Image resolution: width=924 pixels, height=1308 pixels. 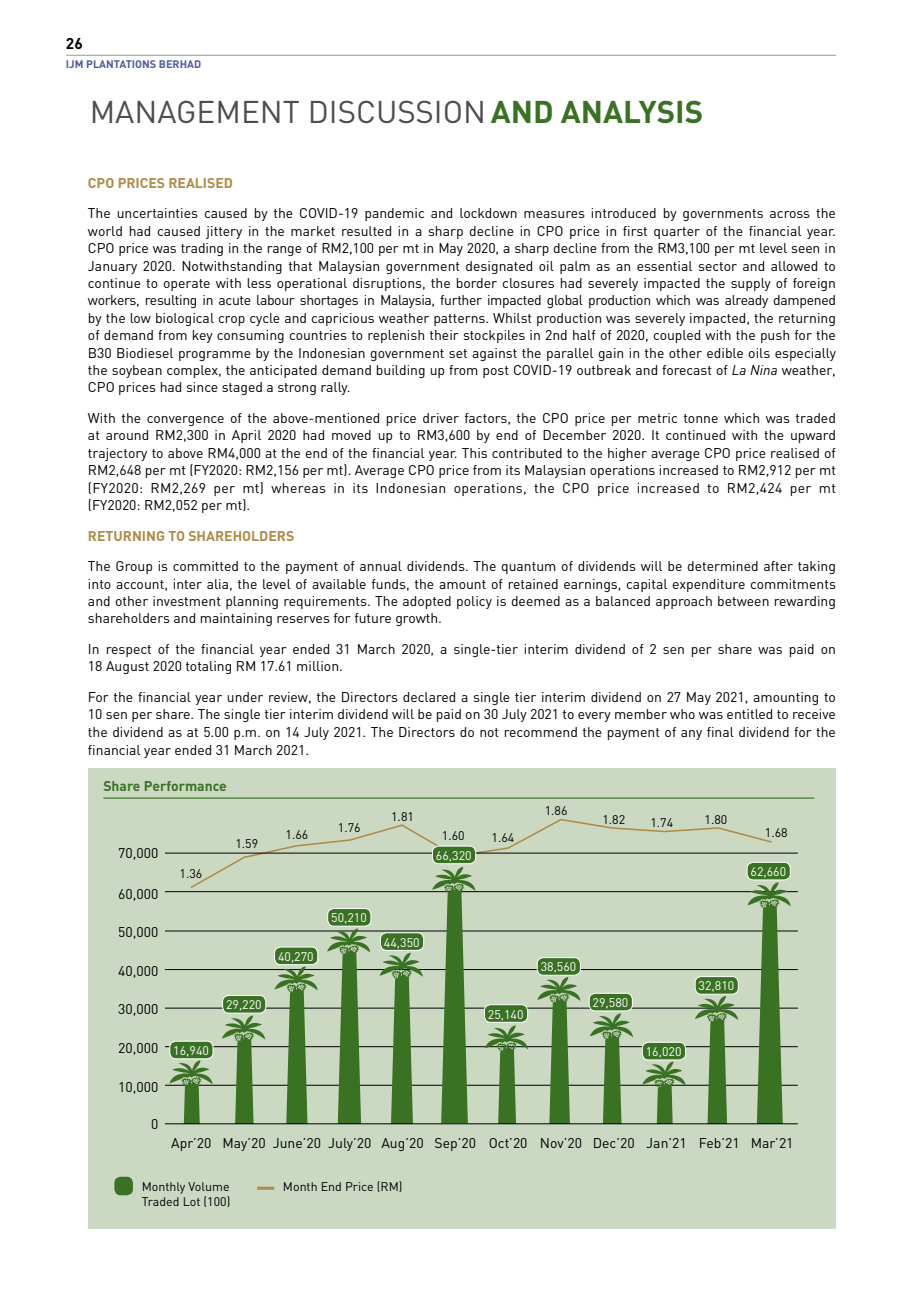 What do you see at coordinates (474, 602) in the screenshot?
I see `policy` at bounding box center [474, 602].
